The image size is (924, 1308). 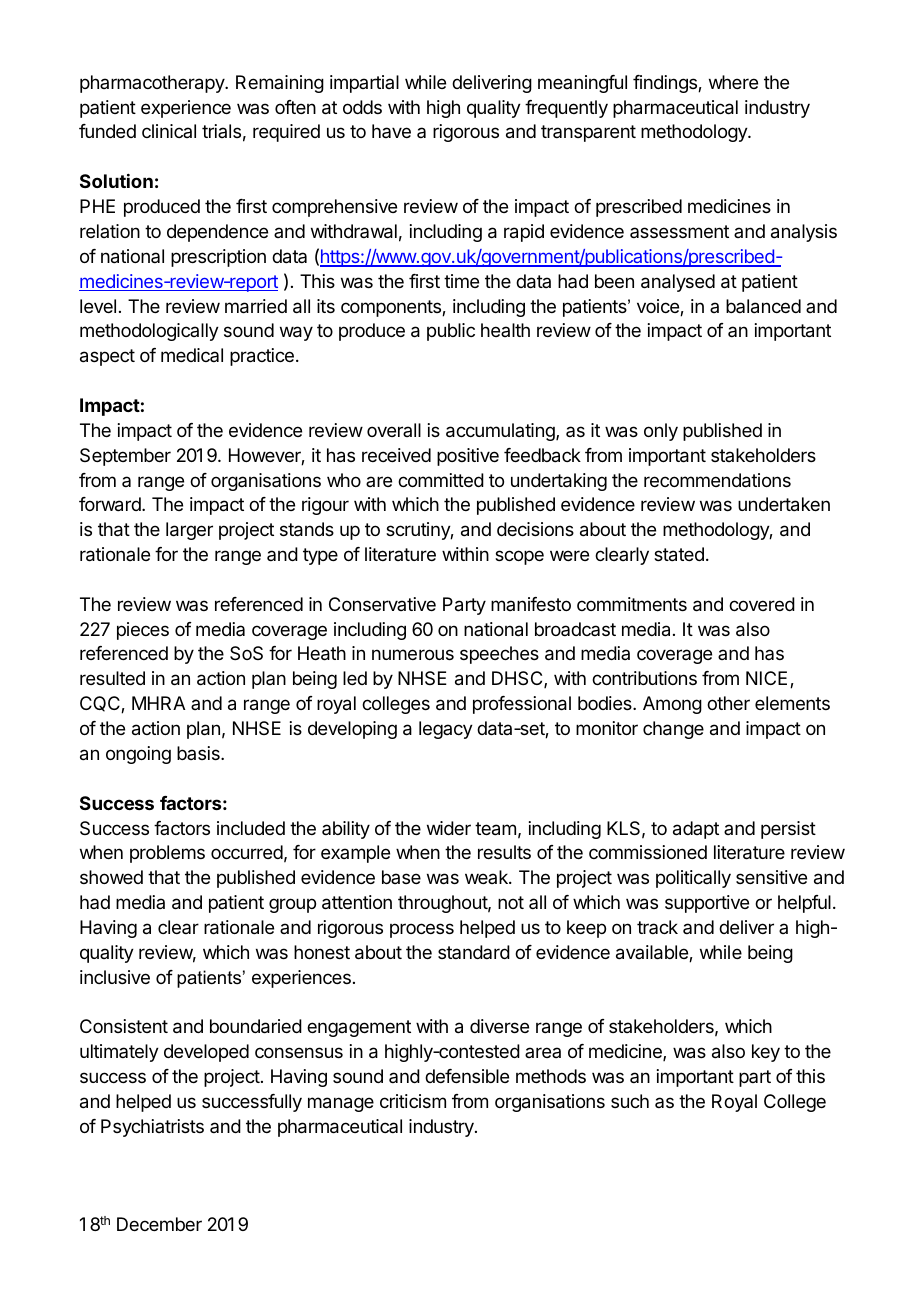 What do you see at coordinates (413, 654) in the document?
I see `numerous` at bounding box center [413, 654].
